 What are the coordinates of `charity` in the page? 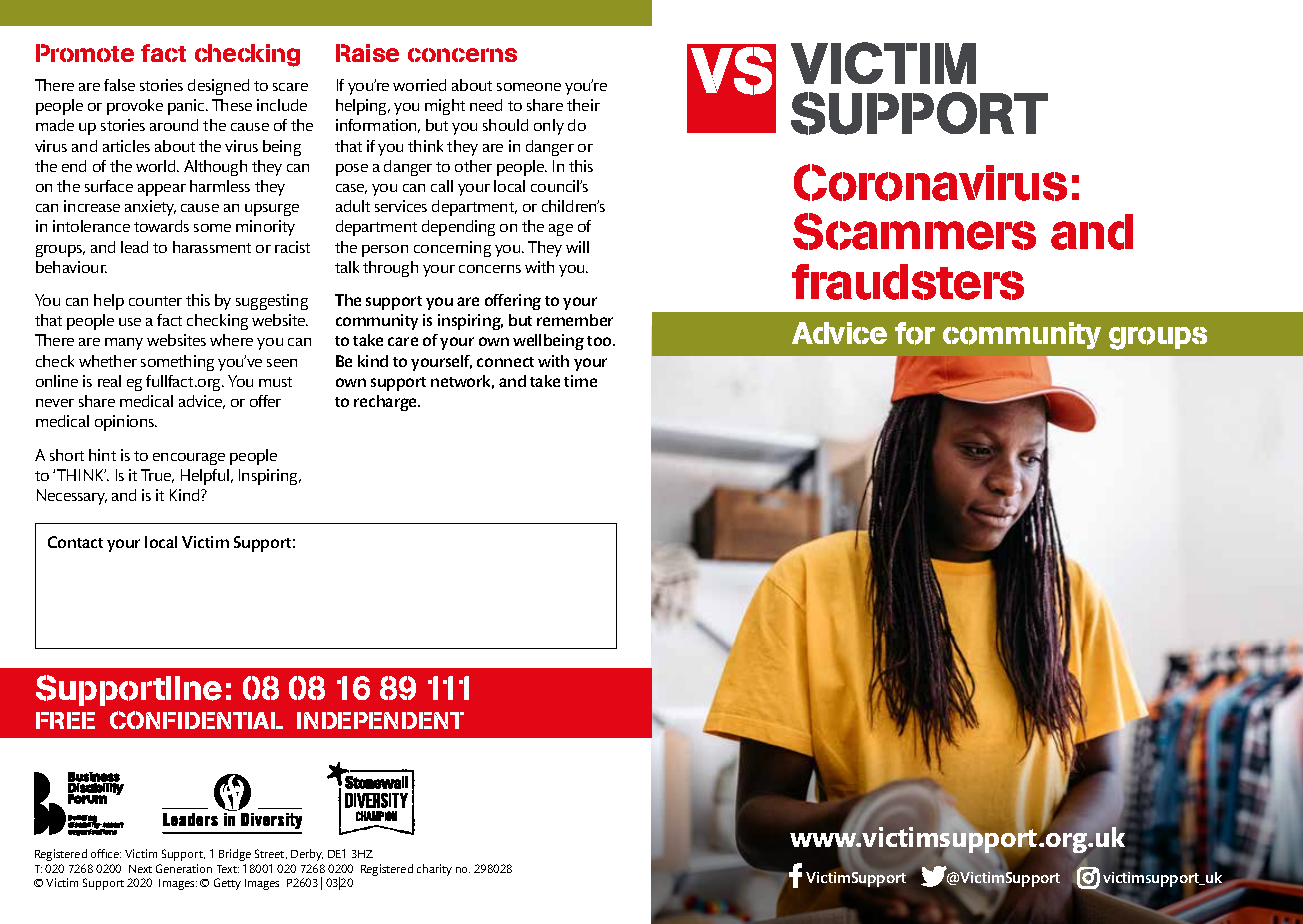 It's located at (434, 870).
